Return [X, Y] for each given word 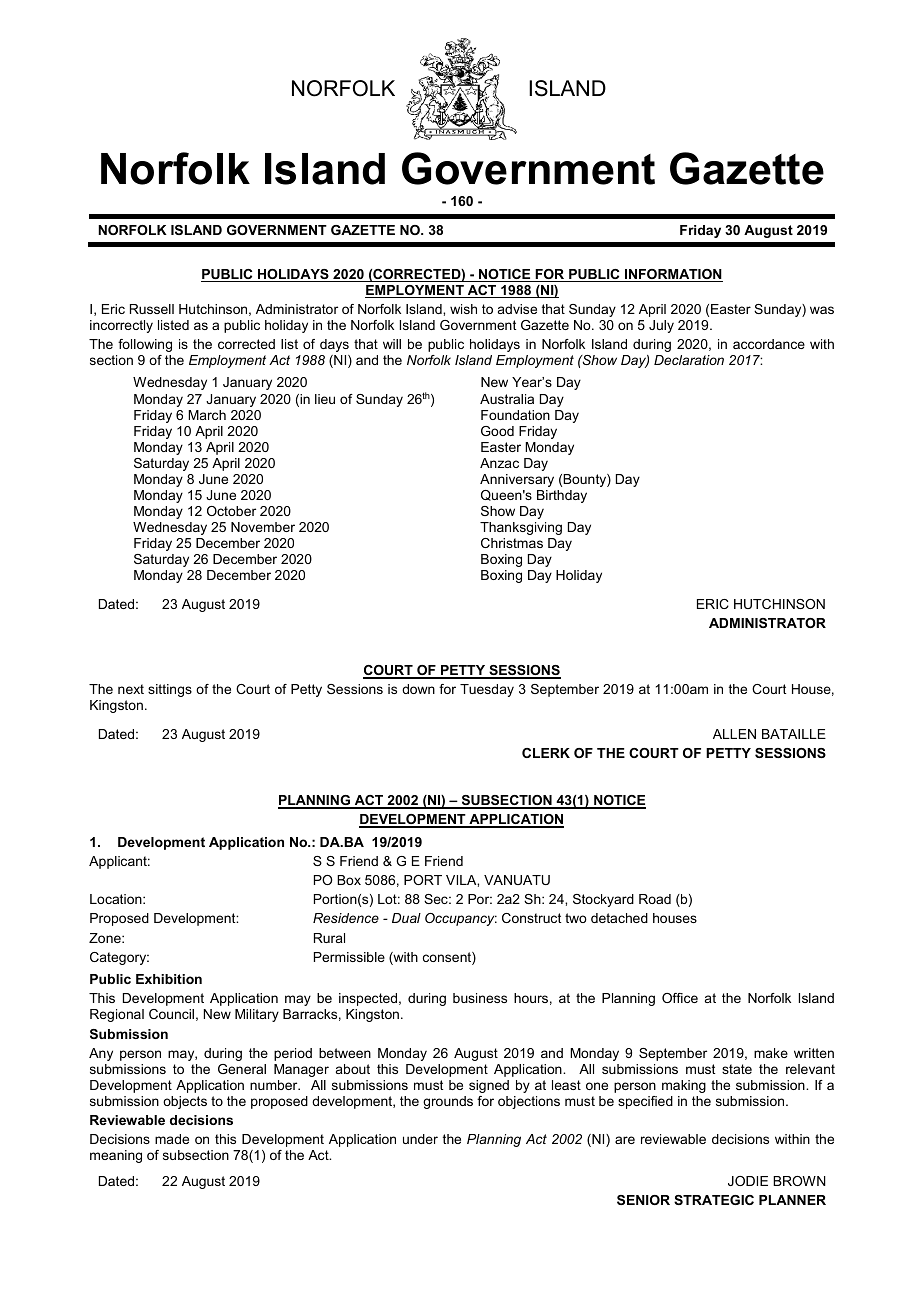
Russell [152, 309]
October [231, 511]
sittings [170, 690]
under [420, 1139]
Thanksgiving [521, 528]
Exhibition [169, 979]
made [172, 1139]
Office [680, 998]
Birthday [562, 496]
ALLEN [734, 734]
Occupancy [461, 919]
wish [463, 309]
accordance [769, 344]
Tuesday [487, 690]
